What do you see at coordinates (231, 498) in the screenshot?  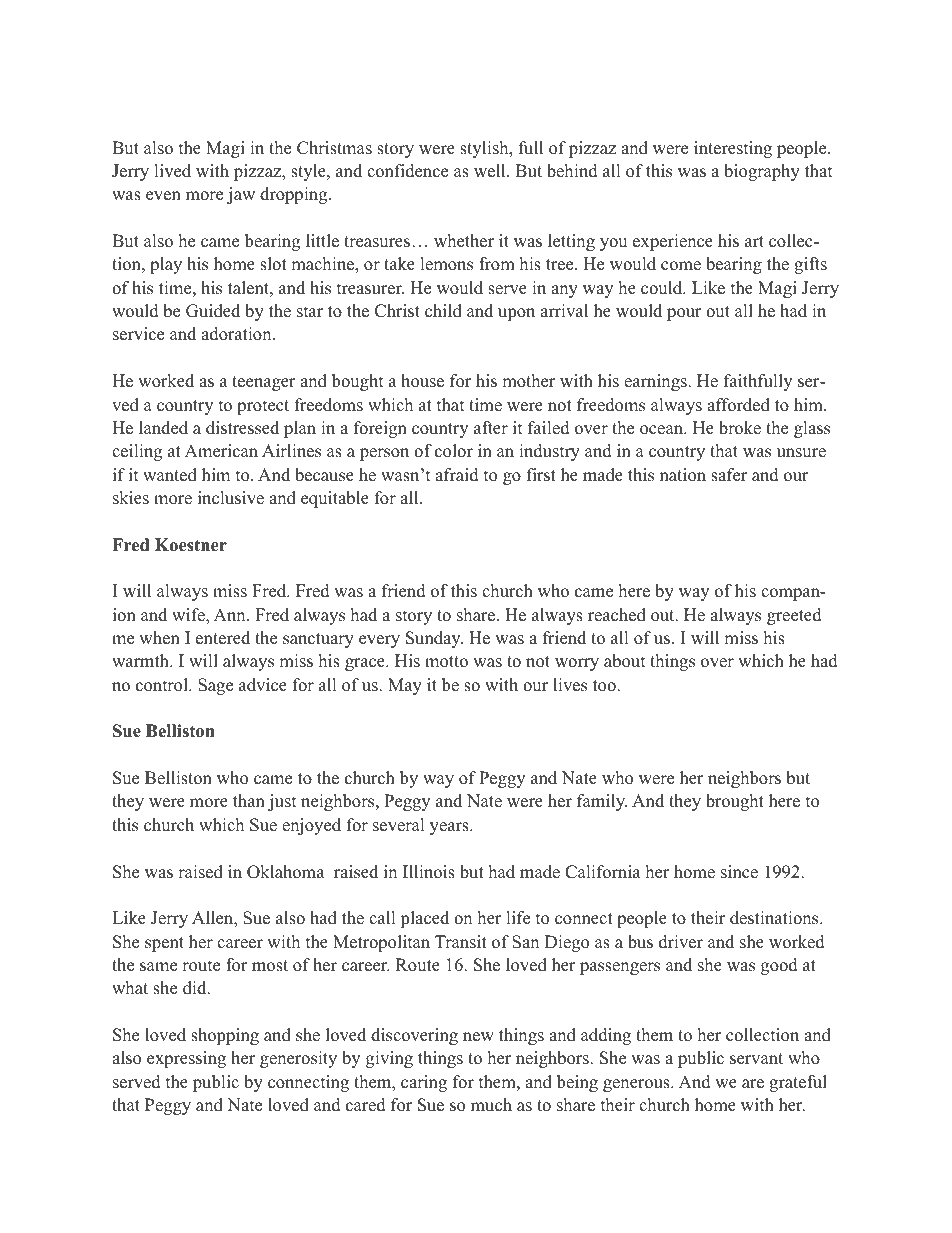 I see `inclusive` at bounding box center [231, 498].
